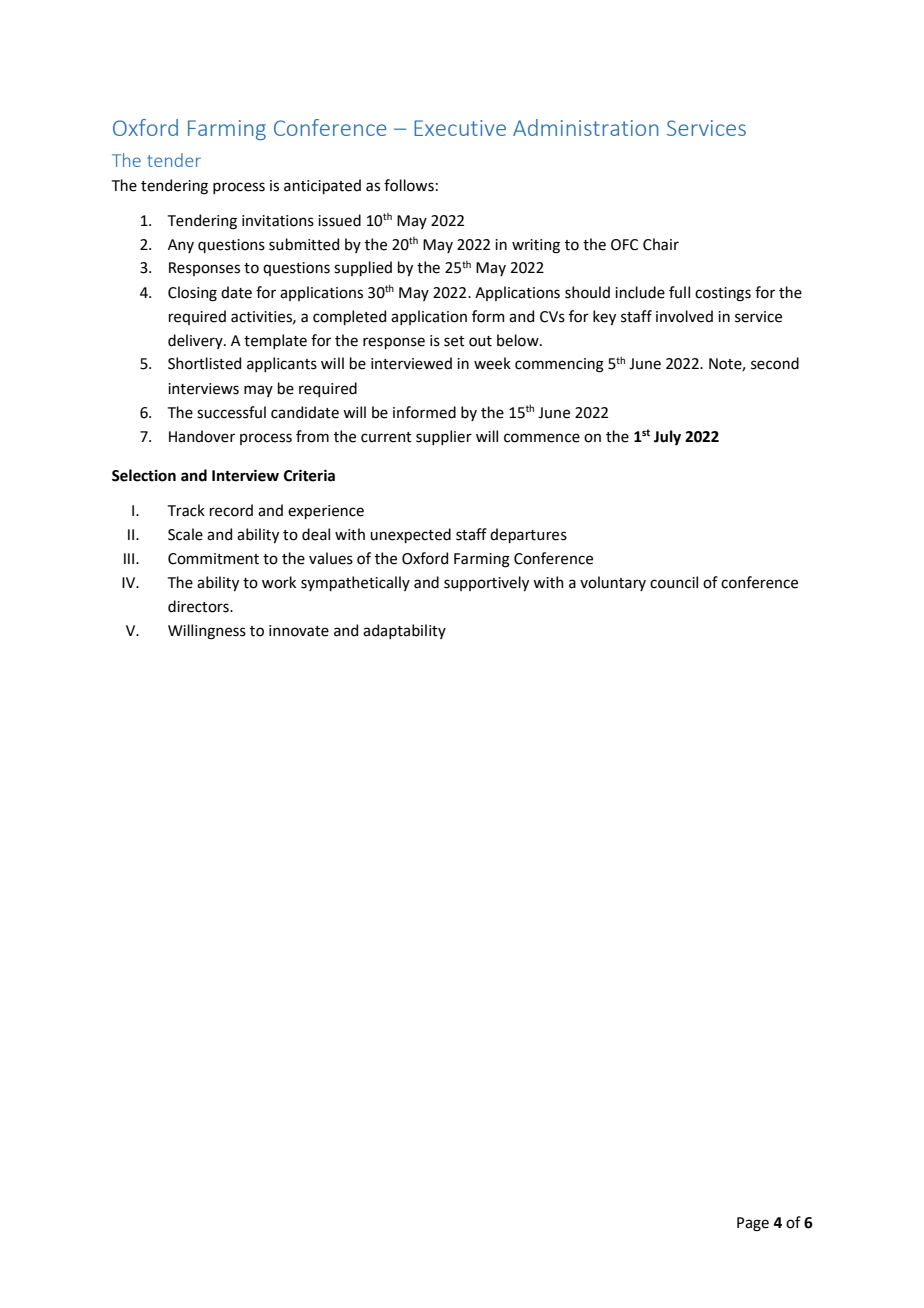 The image size is (924, 1308). What do you see at coordinates (460, 128) in the page?
I see `Executive` at bounding box center [460, 128].
